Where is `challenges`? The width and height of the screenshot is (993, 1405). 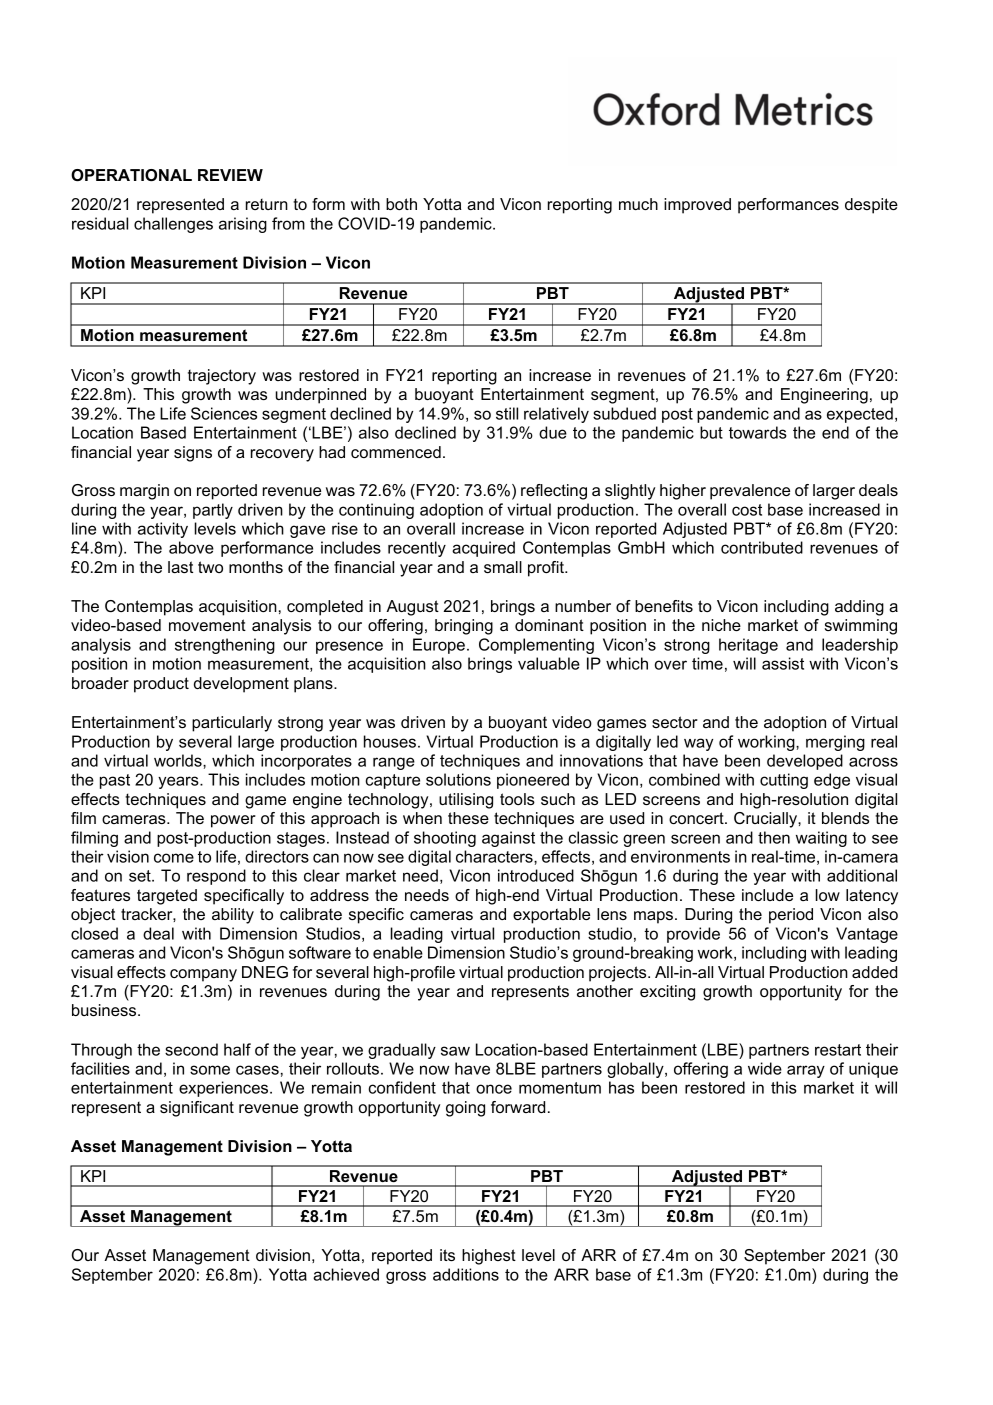 challenges is located at coordinates (173, 225).
